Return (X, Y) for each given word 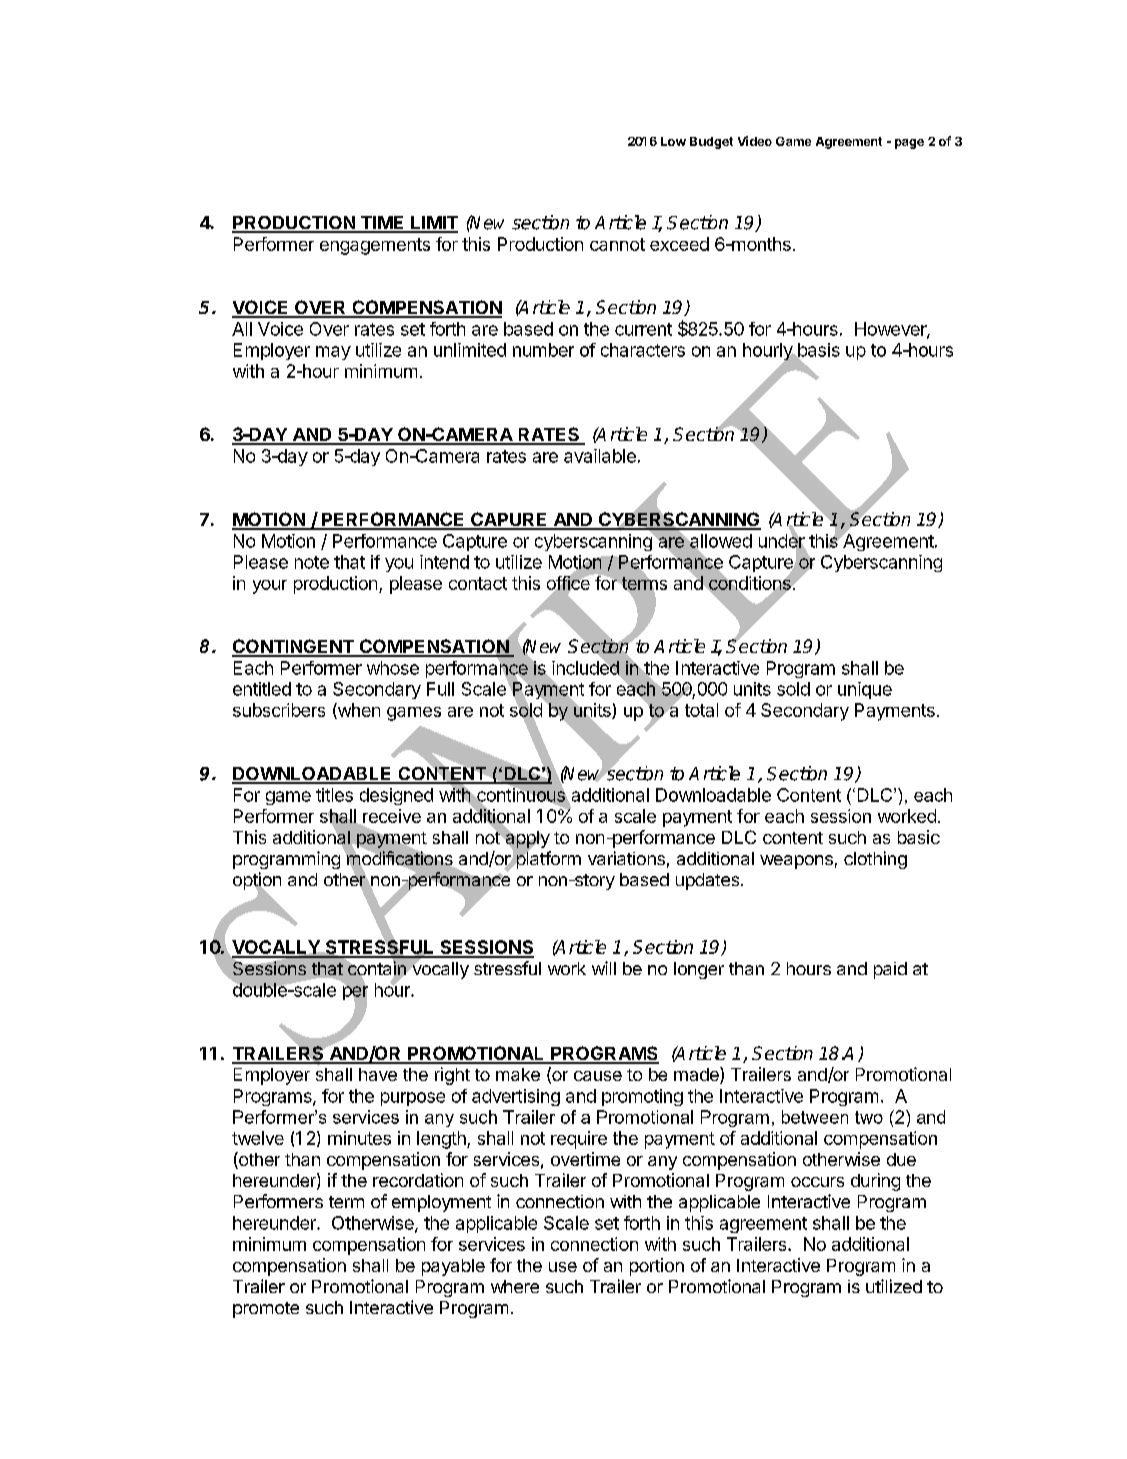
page (909, 144)
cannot (617, 244)
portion (657, 1267)
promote (266, 1310)
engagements (375, 246)
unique (865, 690)
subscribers (279, 710)
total (701, 710)
